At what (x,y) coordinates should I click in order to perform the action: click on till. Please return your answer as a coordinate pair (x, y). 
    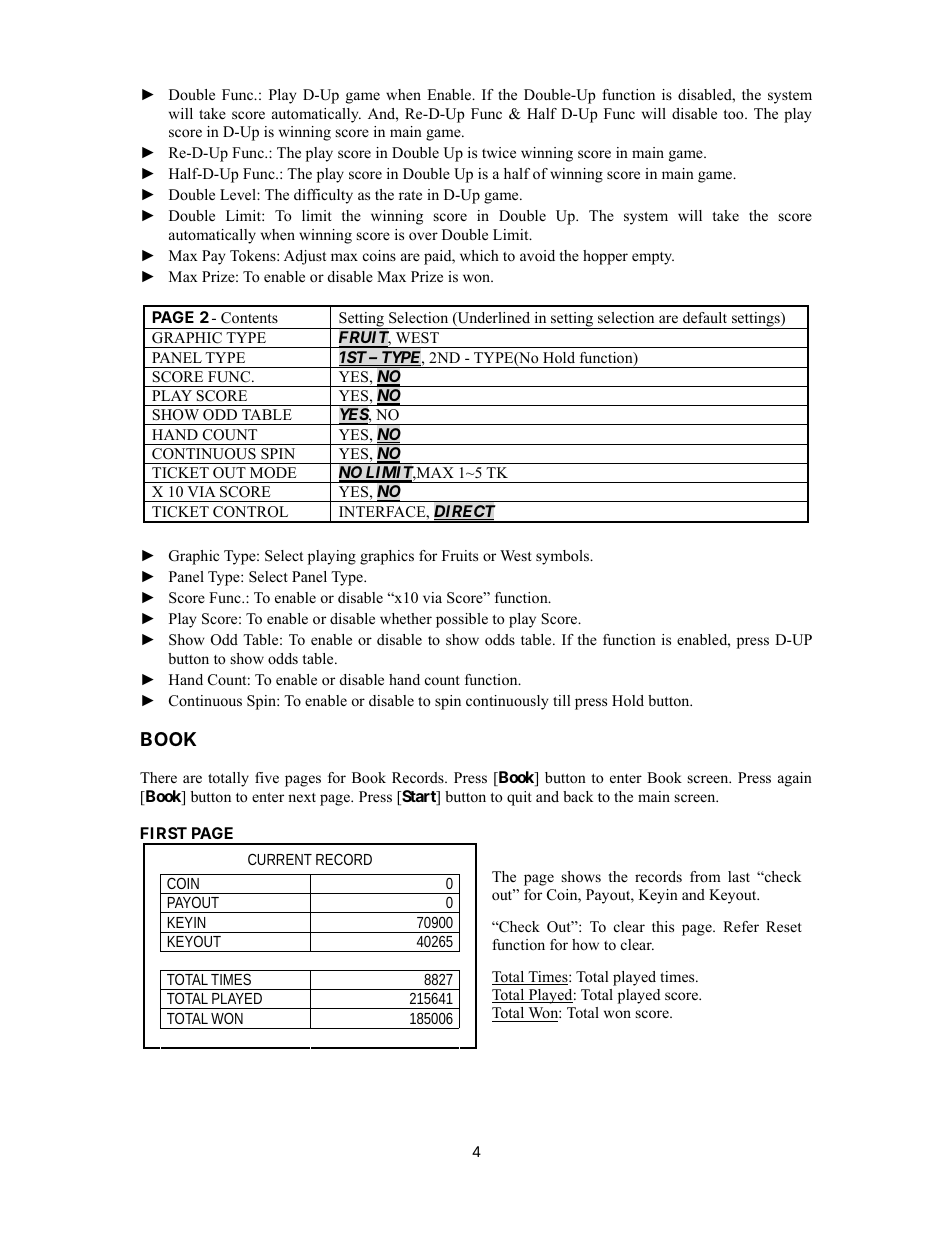
    Looking at the image, I should click on (562, 700).
